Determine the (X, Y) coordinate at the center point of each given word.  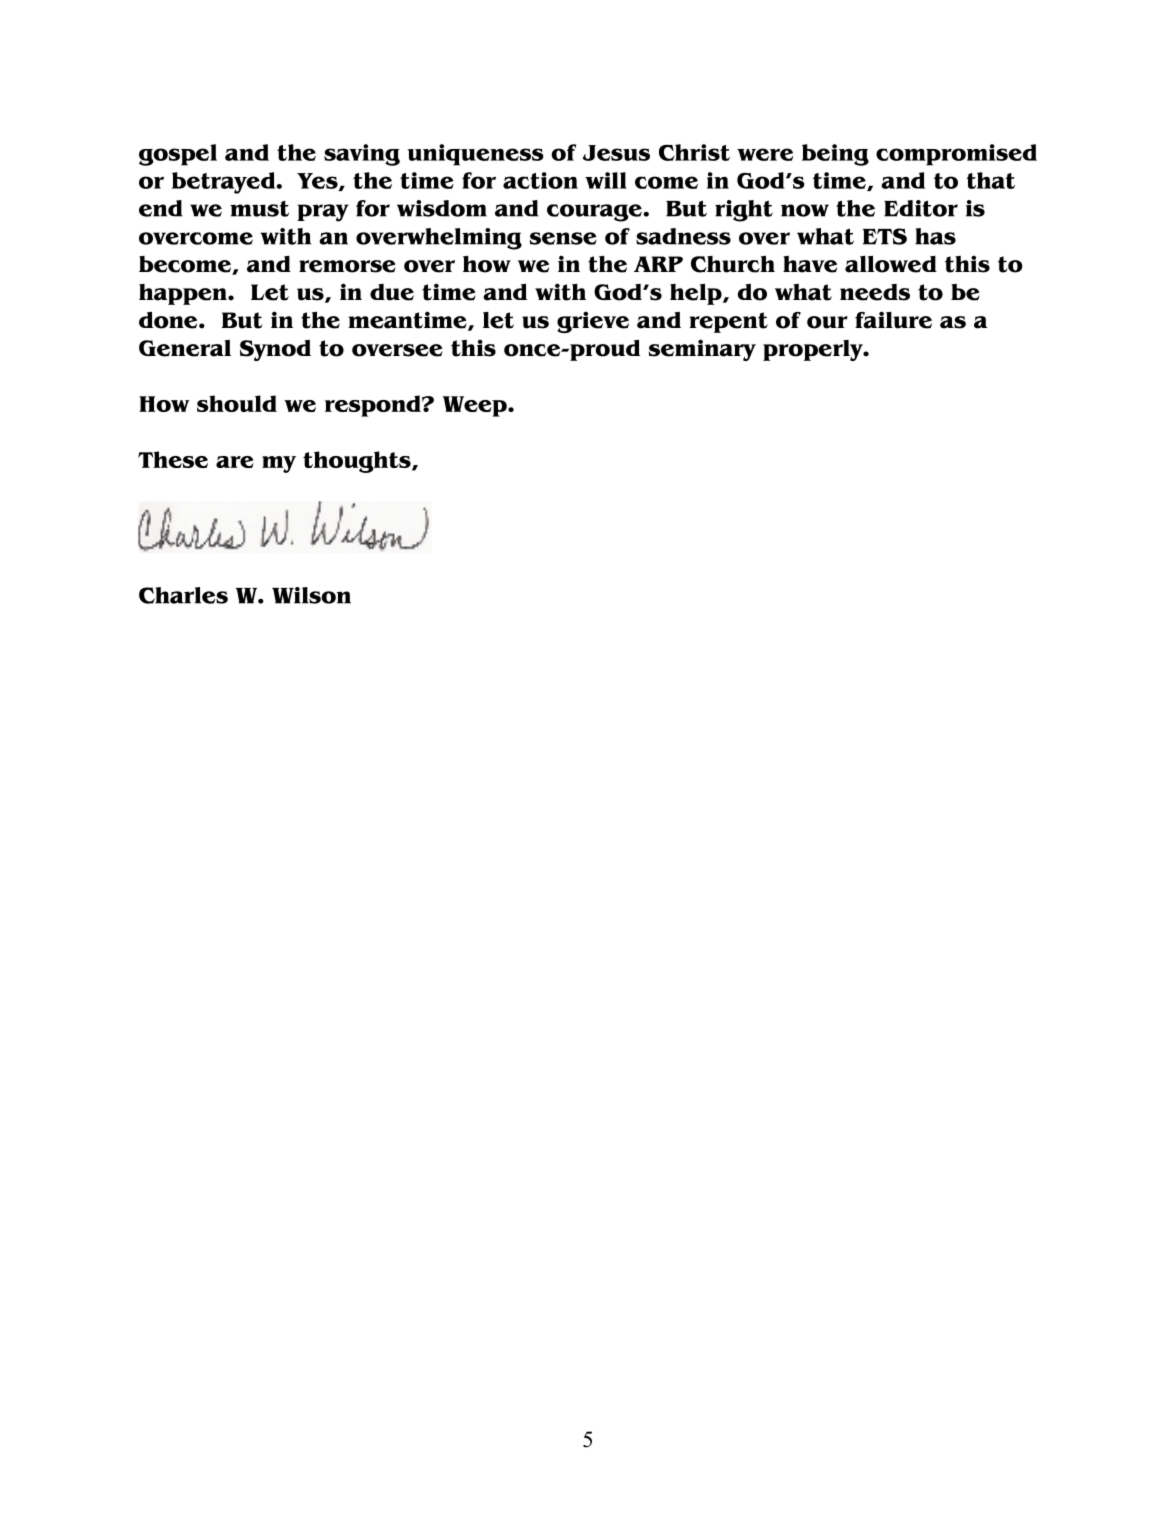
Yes (318, 182)
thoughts (358, 462)
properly (814, 350)
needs (875, 292)
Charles (183, 595)
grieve (593, 322)
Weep (476, 406)
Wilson (311, 595)
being (835, 155)
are (235, 462)
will (606, 180)
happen (184, 294)
